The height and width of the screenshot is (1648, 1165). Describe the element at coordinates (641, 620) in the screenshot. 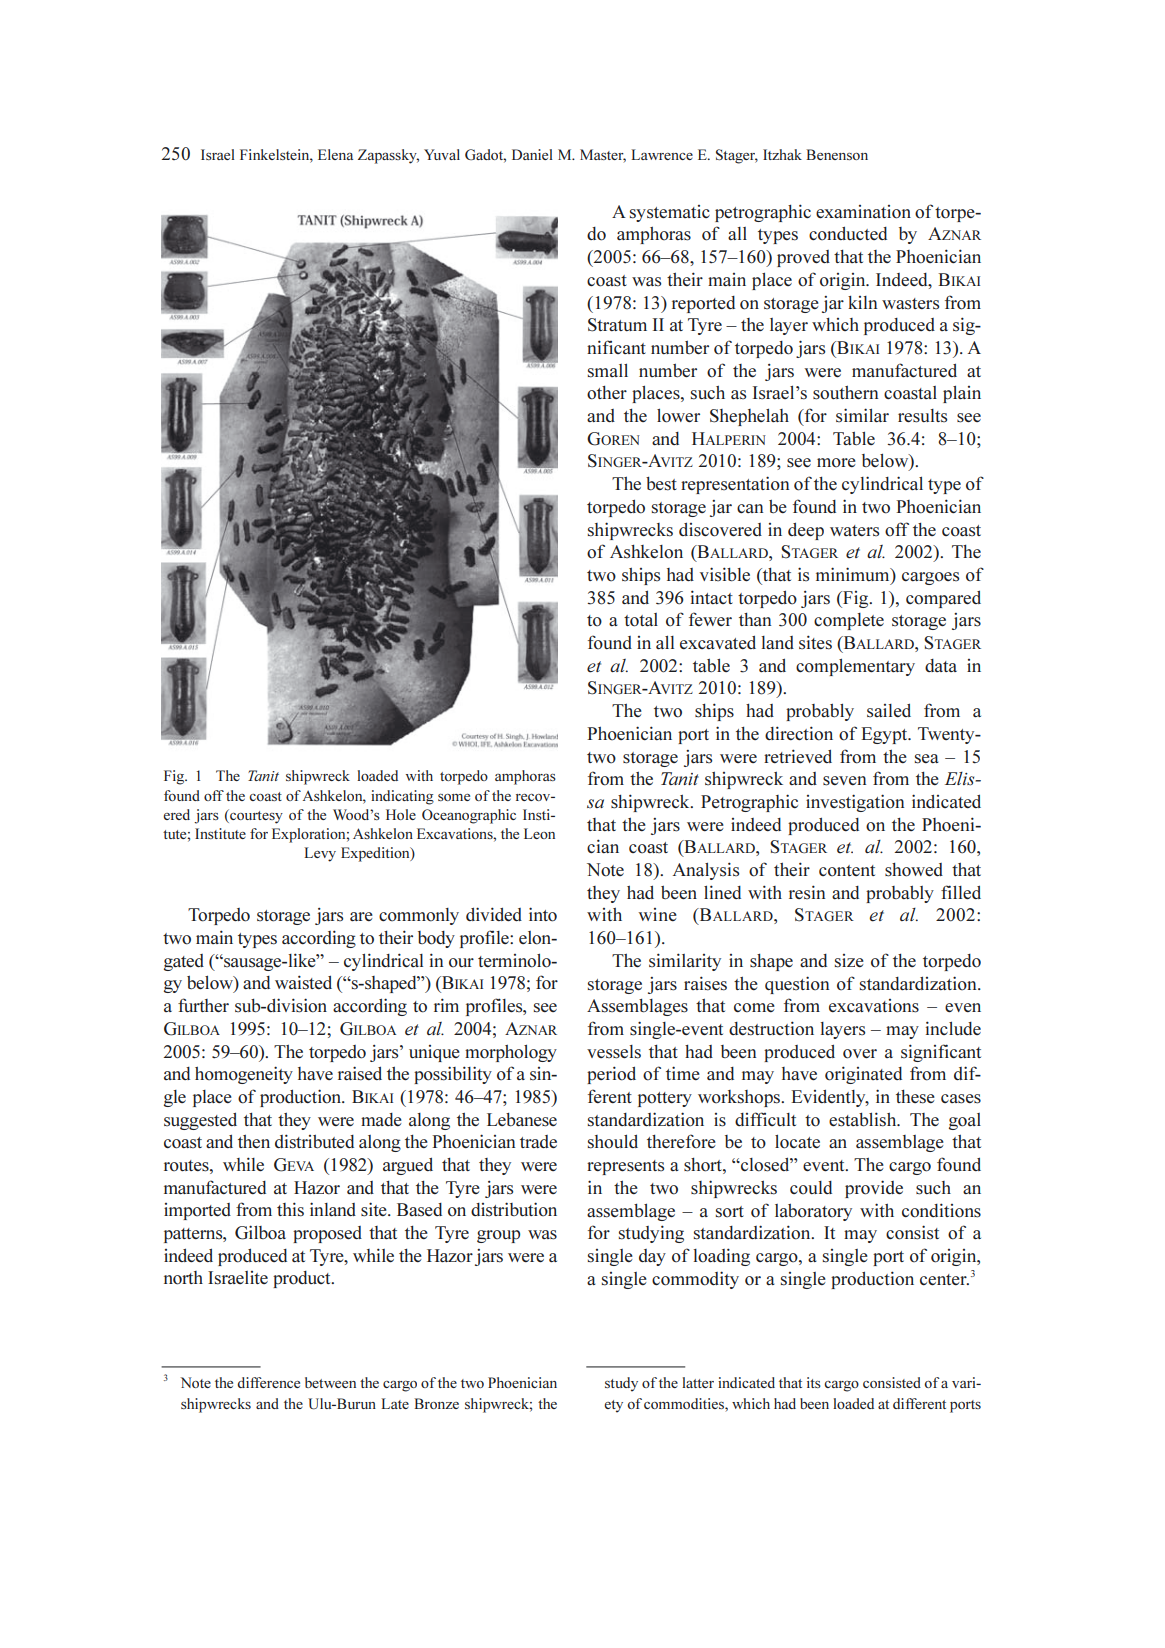

I see `total` at that location.
